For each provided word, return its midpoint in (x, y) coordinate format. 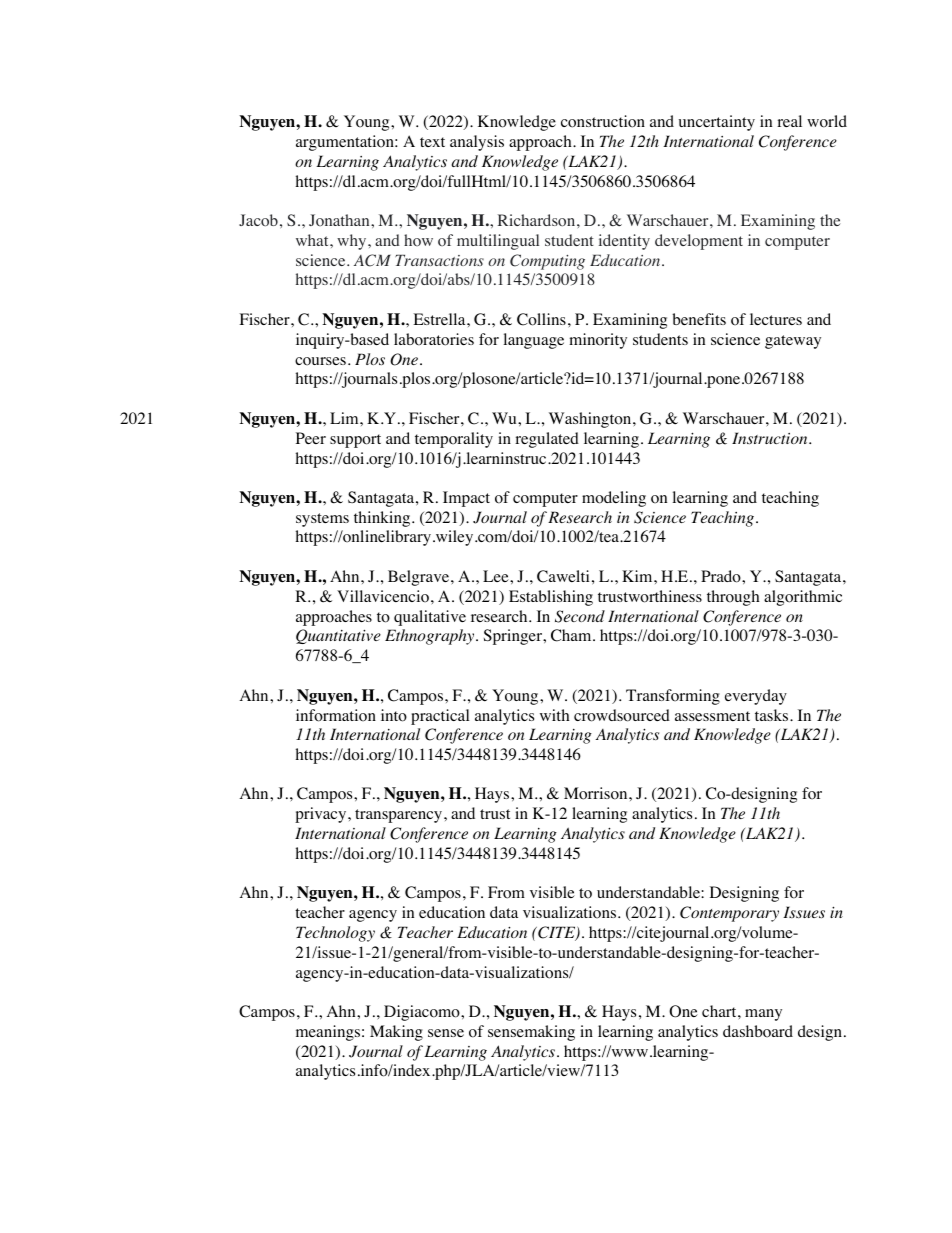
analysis (477, 143)
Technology (335, 934)
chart (720, 1011)
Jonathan (340, 220)
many (763, 1015)
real (789, 121)
